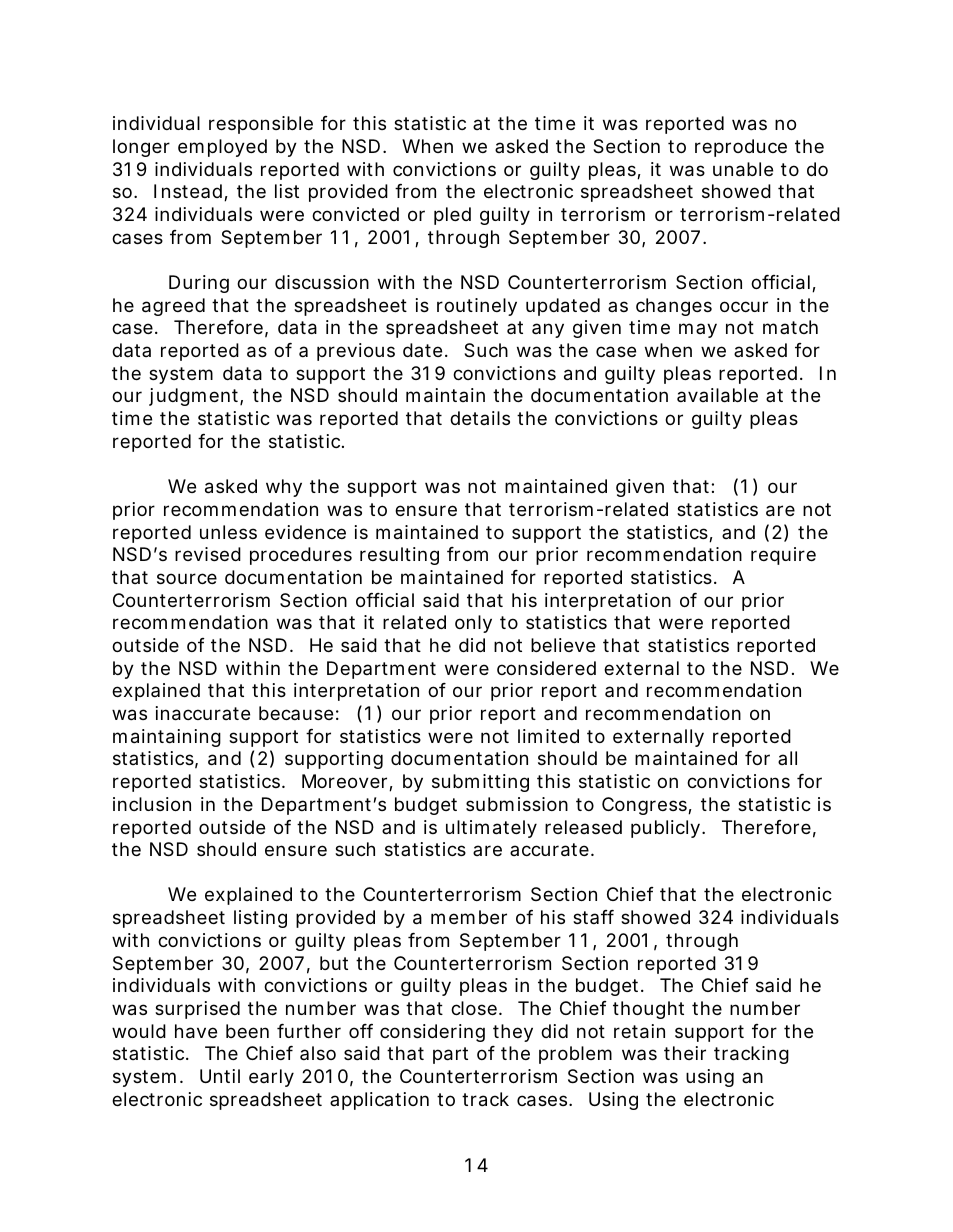 The width and height of the page is (953, 1232). What do you see at coordinates (480, 783) in the page?
I see `submitting` at bounding box center [480, 783].
